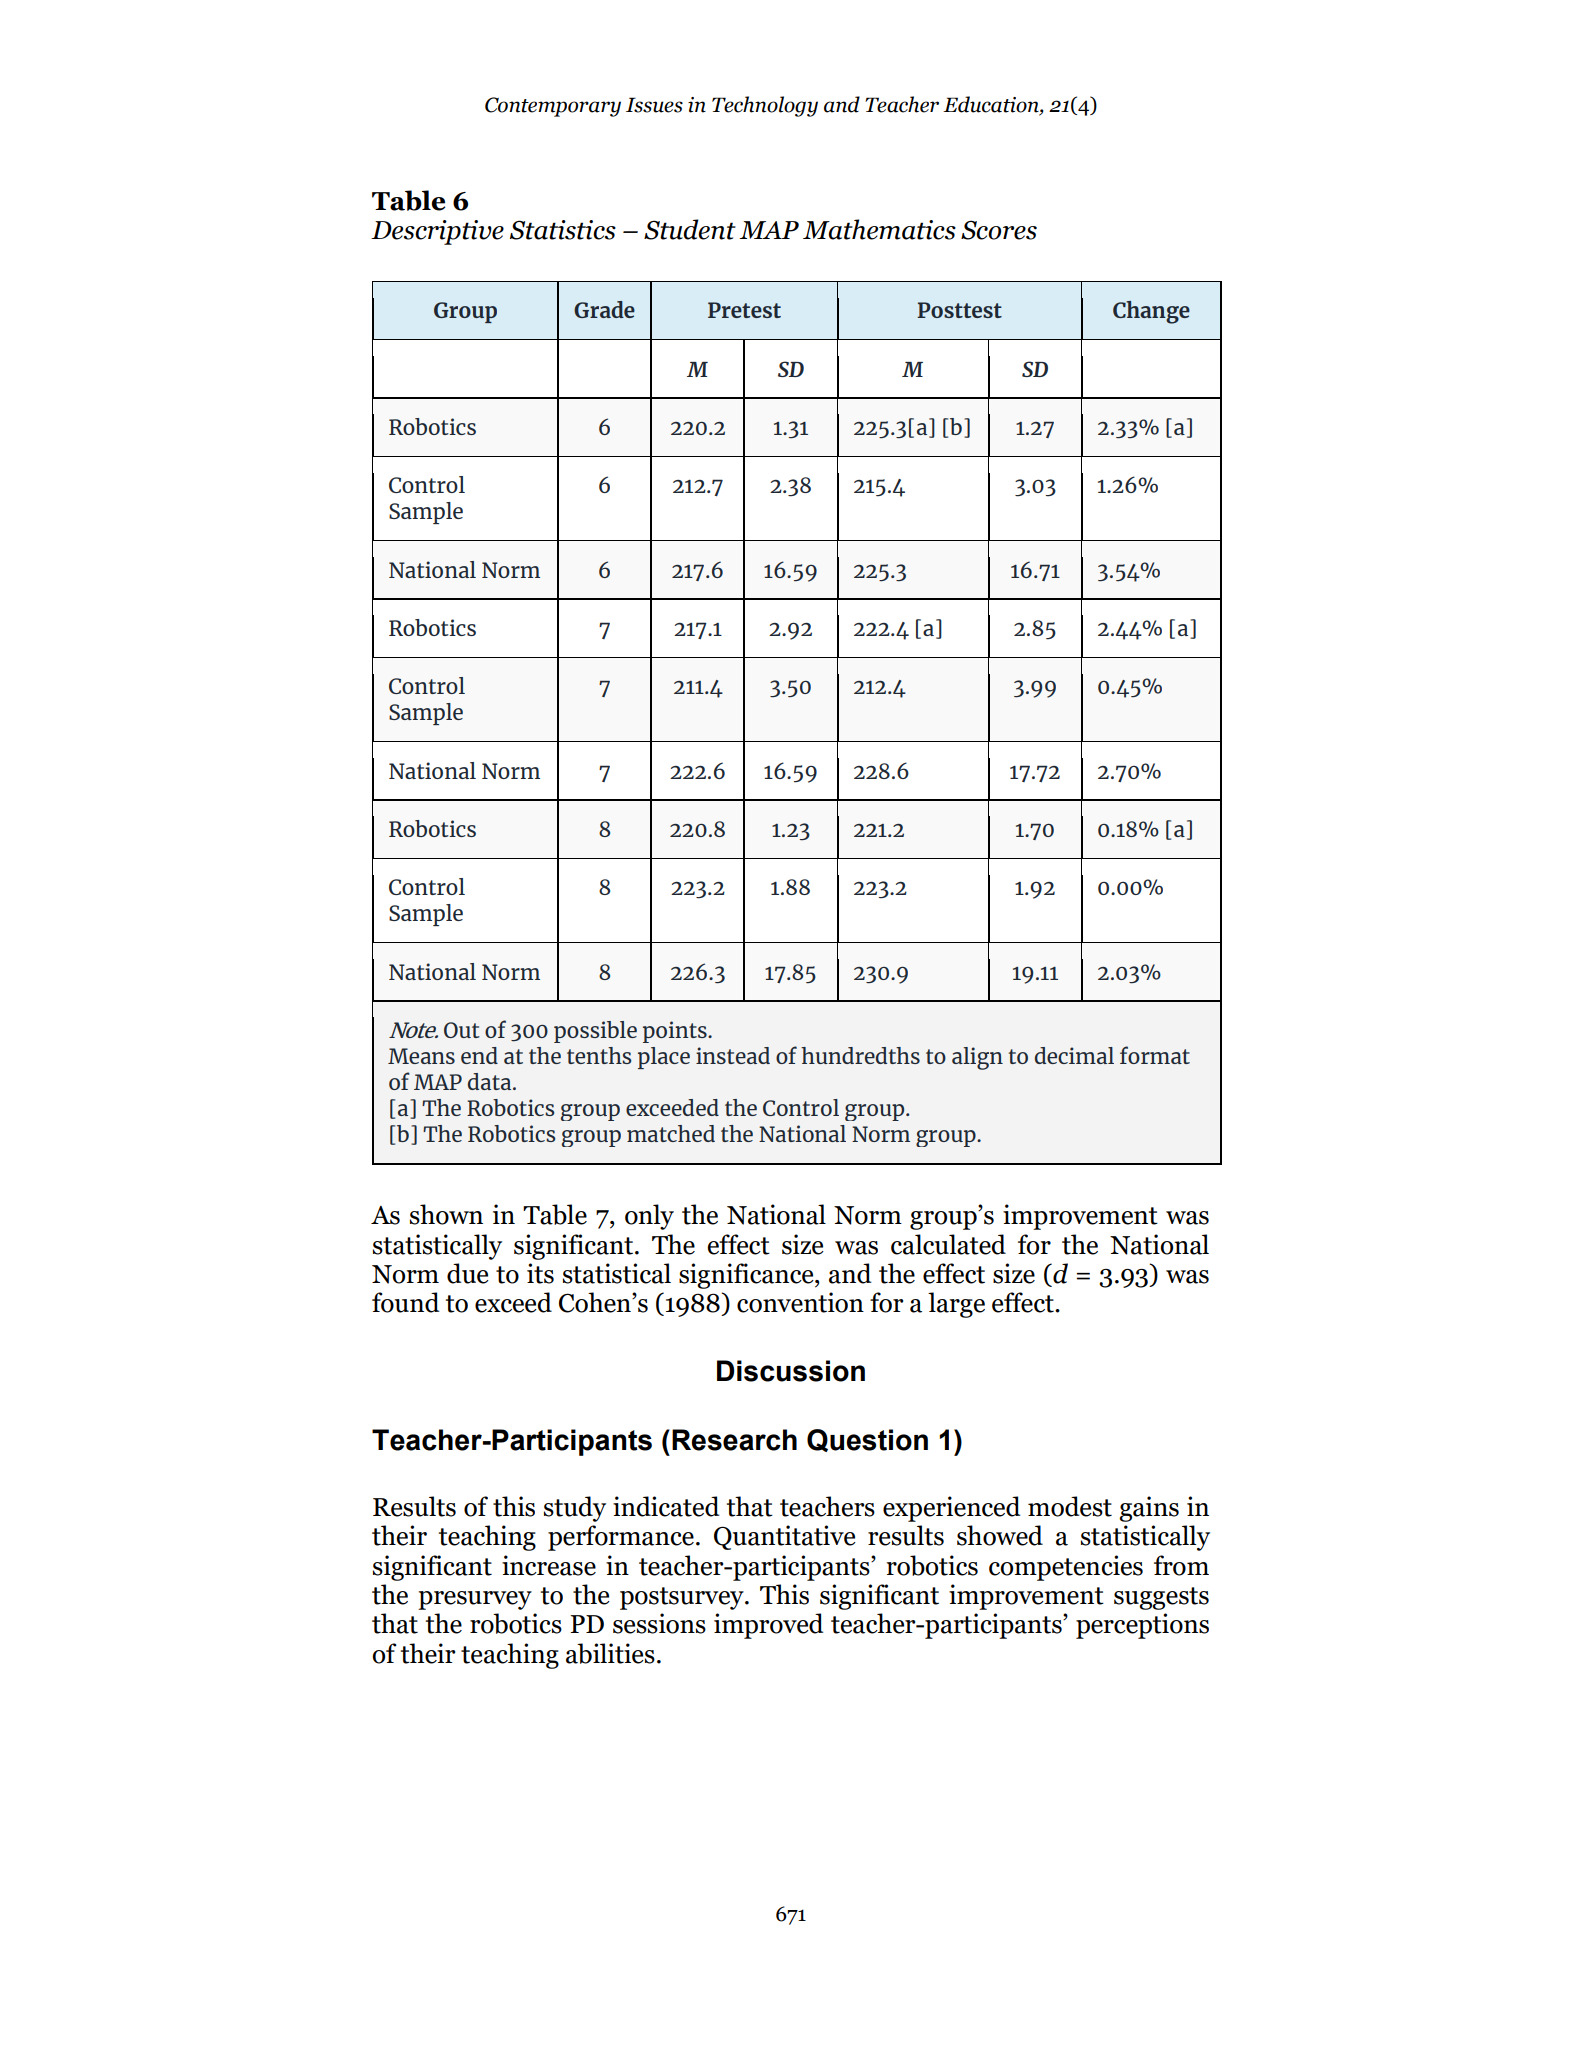 This image has width=1582, height=2048. I want to click on instead, so click(733, 1055).
